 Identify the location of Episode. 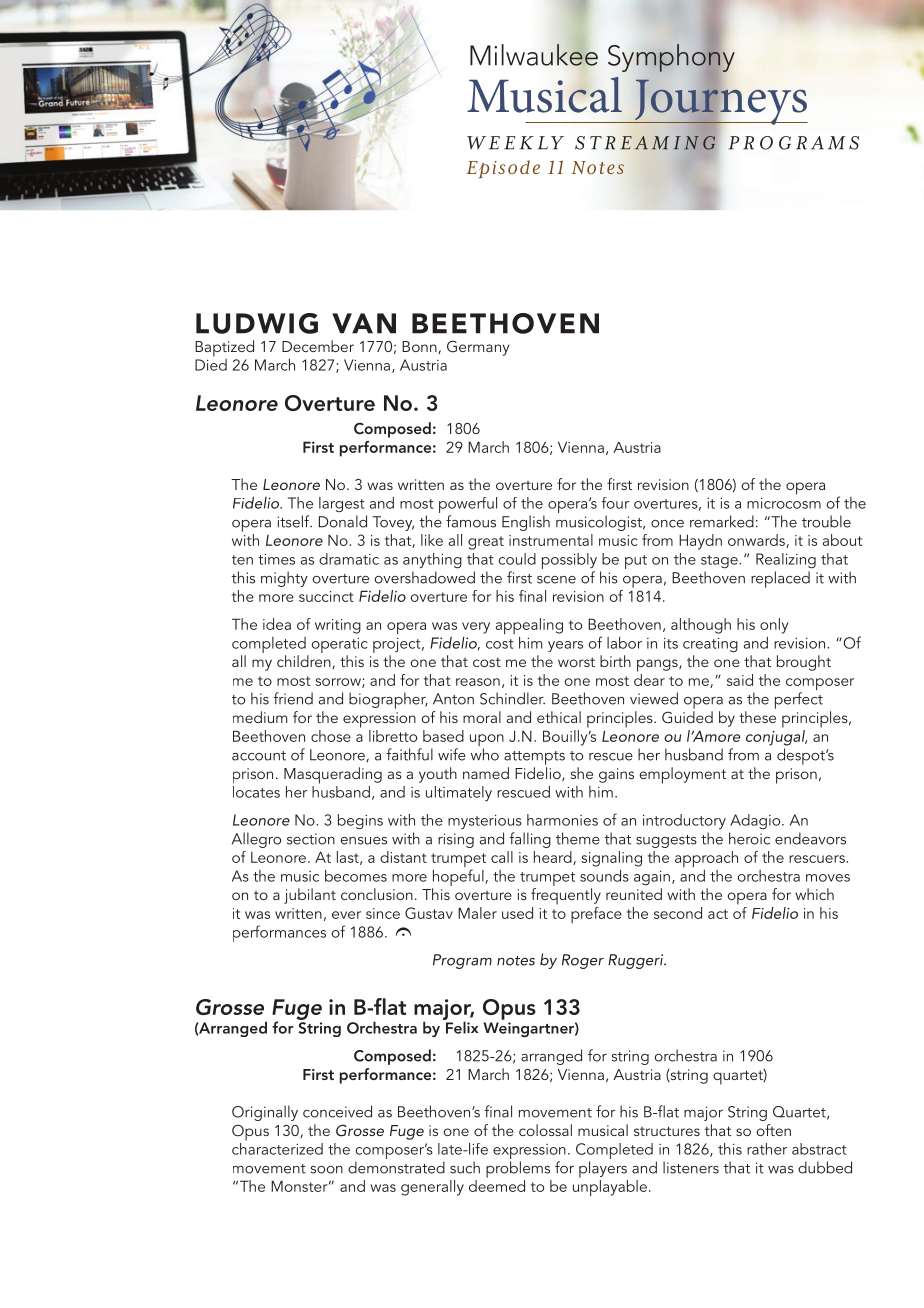
(503, 169).
